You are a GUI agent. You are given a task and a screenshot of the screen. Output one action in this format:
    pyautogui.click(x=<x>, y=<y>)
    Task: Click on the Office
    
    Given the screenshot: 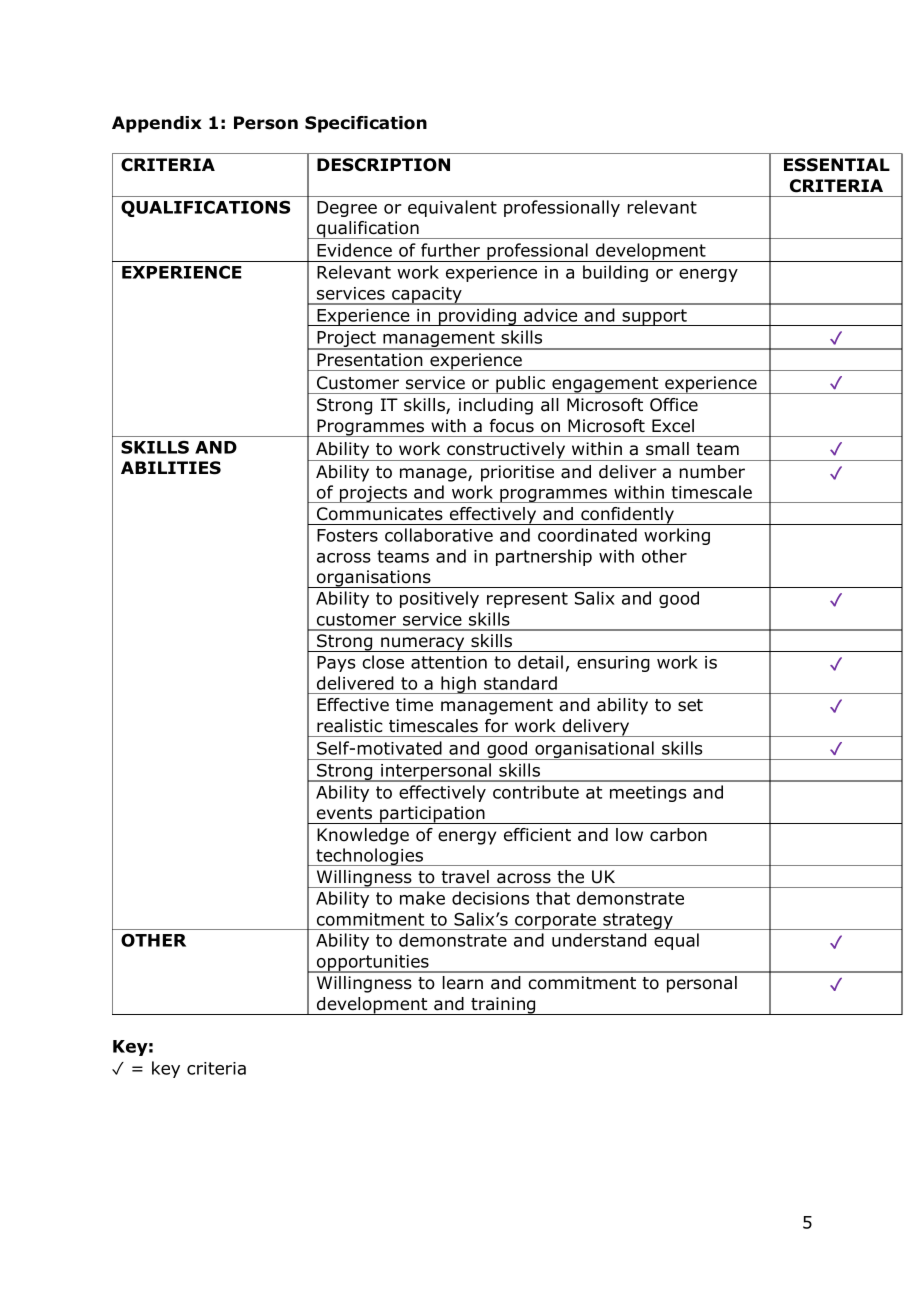 What is the action you would take?
    pyautogui.click(x=674, y=405)
